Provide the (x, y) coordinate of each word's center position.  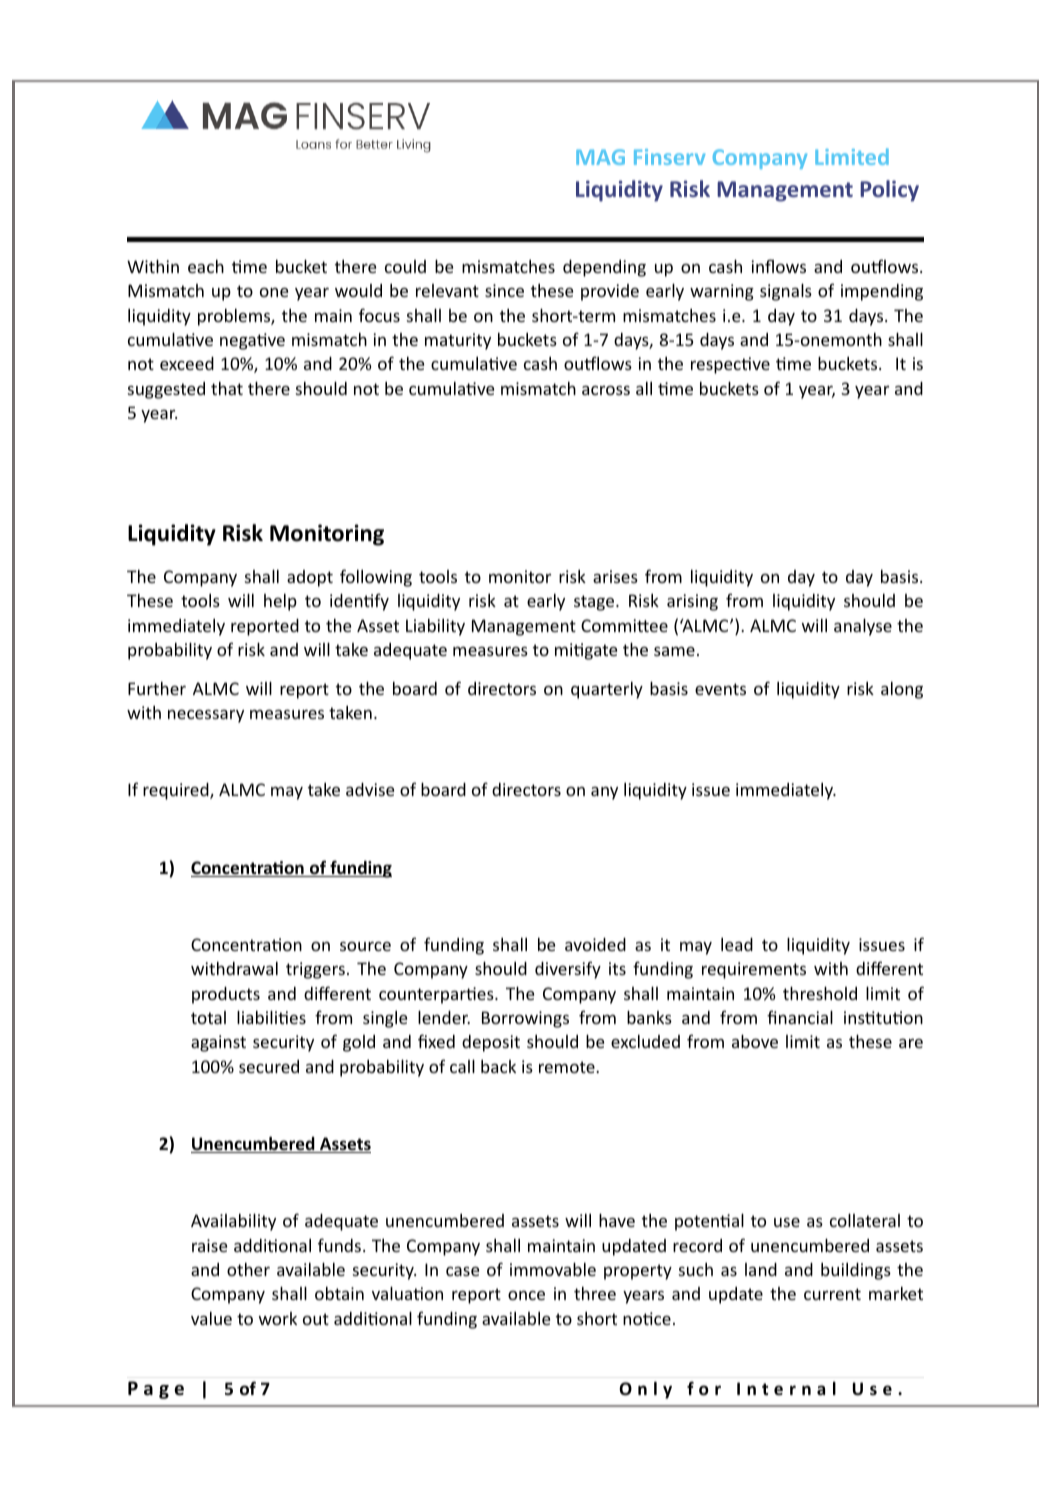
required (177, 791)
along (902, 690)
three (595, 1293)
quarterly (607, 690)
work (278, 1318)
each (206, 266)
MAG (600, 157)
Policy (889, 191)
